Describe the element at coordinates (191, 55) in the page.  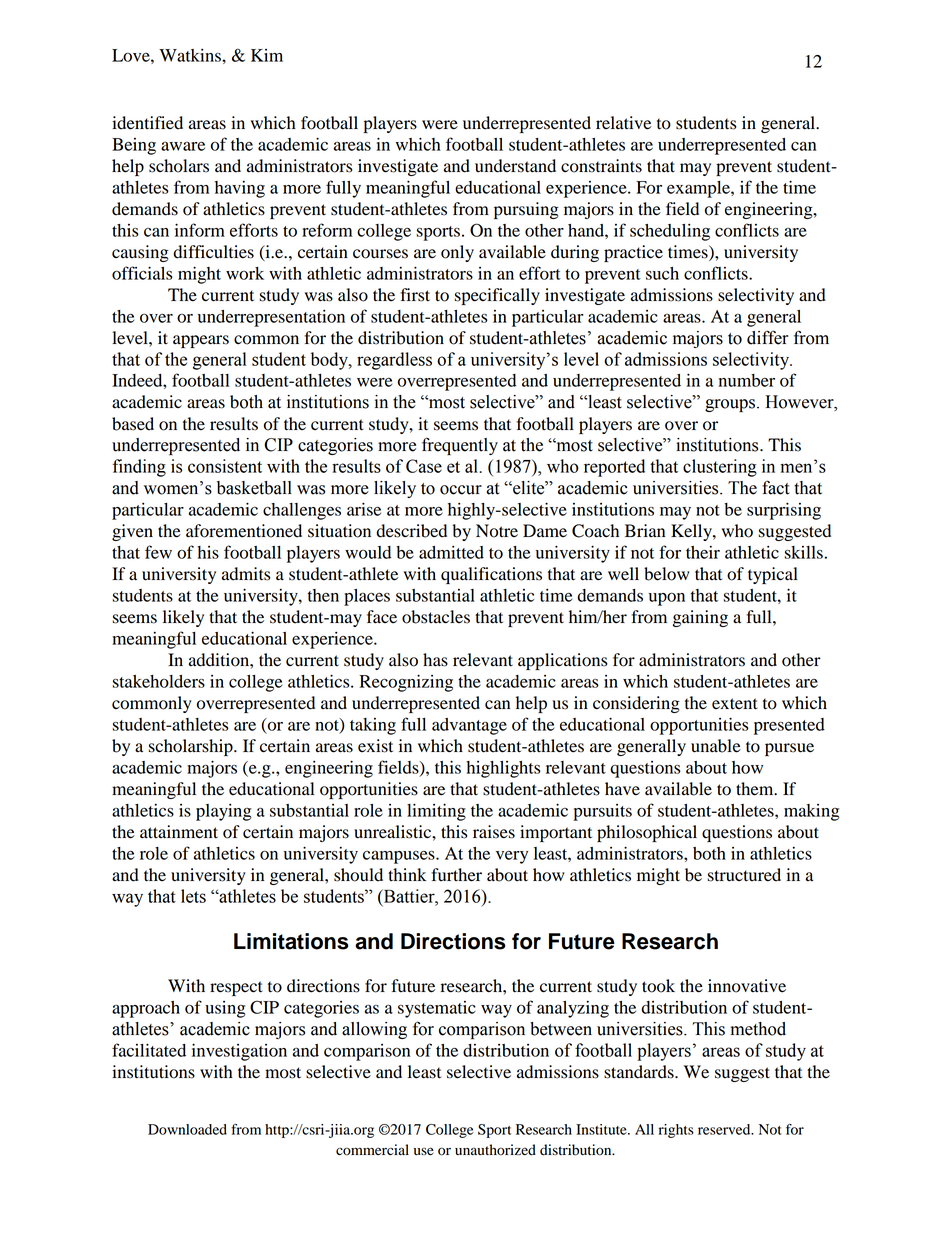
I see `Watkins` at that location.
